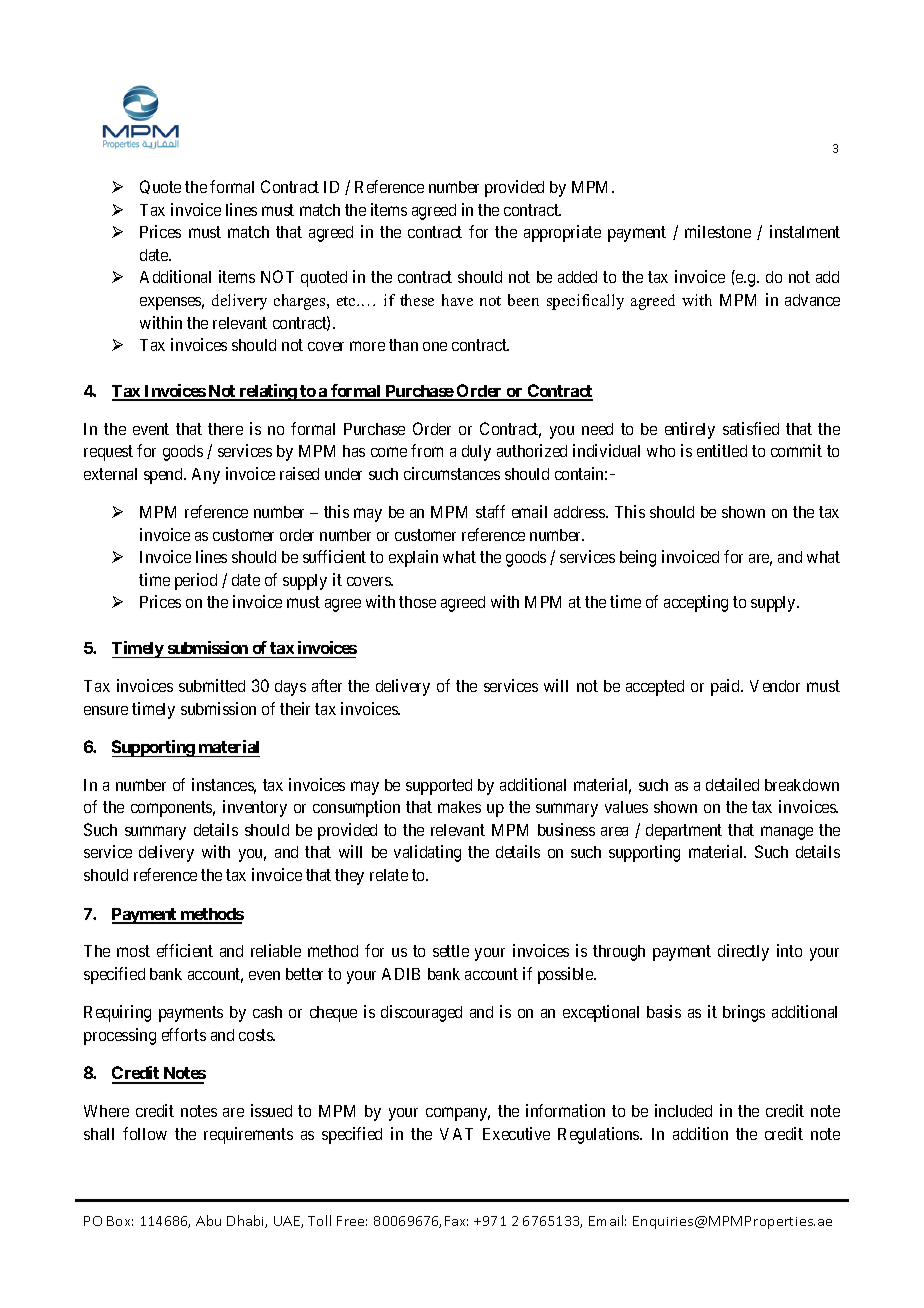 Image resolution: width=924 pixels, height=1308 pixels. Describe the element at coordinates (696, 603) in the page. I see `accepting` at that location.
